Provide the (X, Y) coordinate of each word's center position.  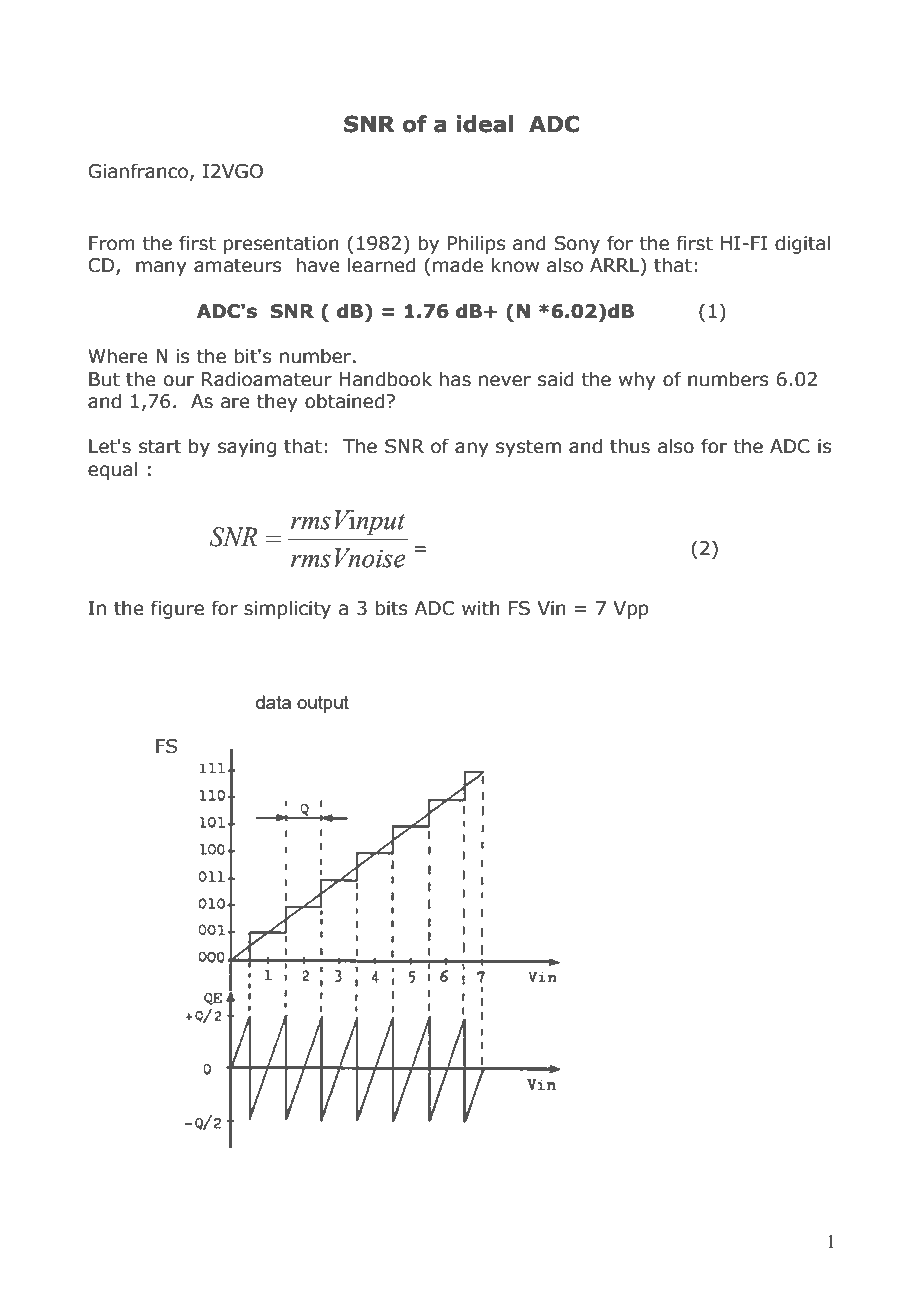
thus (630, 446)
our (179, 381)
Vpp (631, 610)
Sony (577, 245)
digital (803, 244)
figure (177, 609)
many (161, 268)
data (273, 702)
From (112, 243)
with (481, 608)
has (455, 379)
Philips (476, 244)
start (160, 447)
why (637, 380)
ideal (485, 124)
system (528, 448)
